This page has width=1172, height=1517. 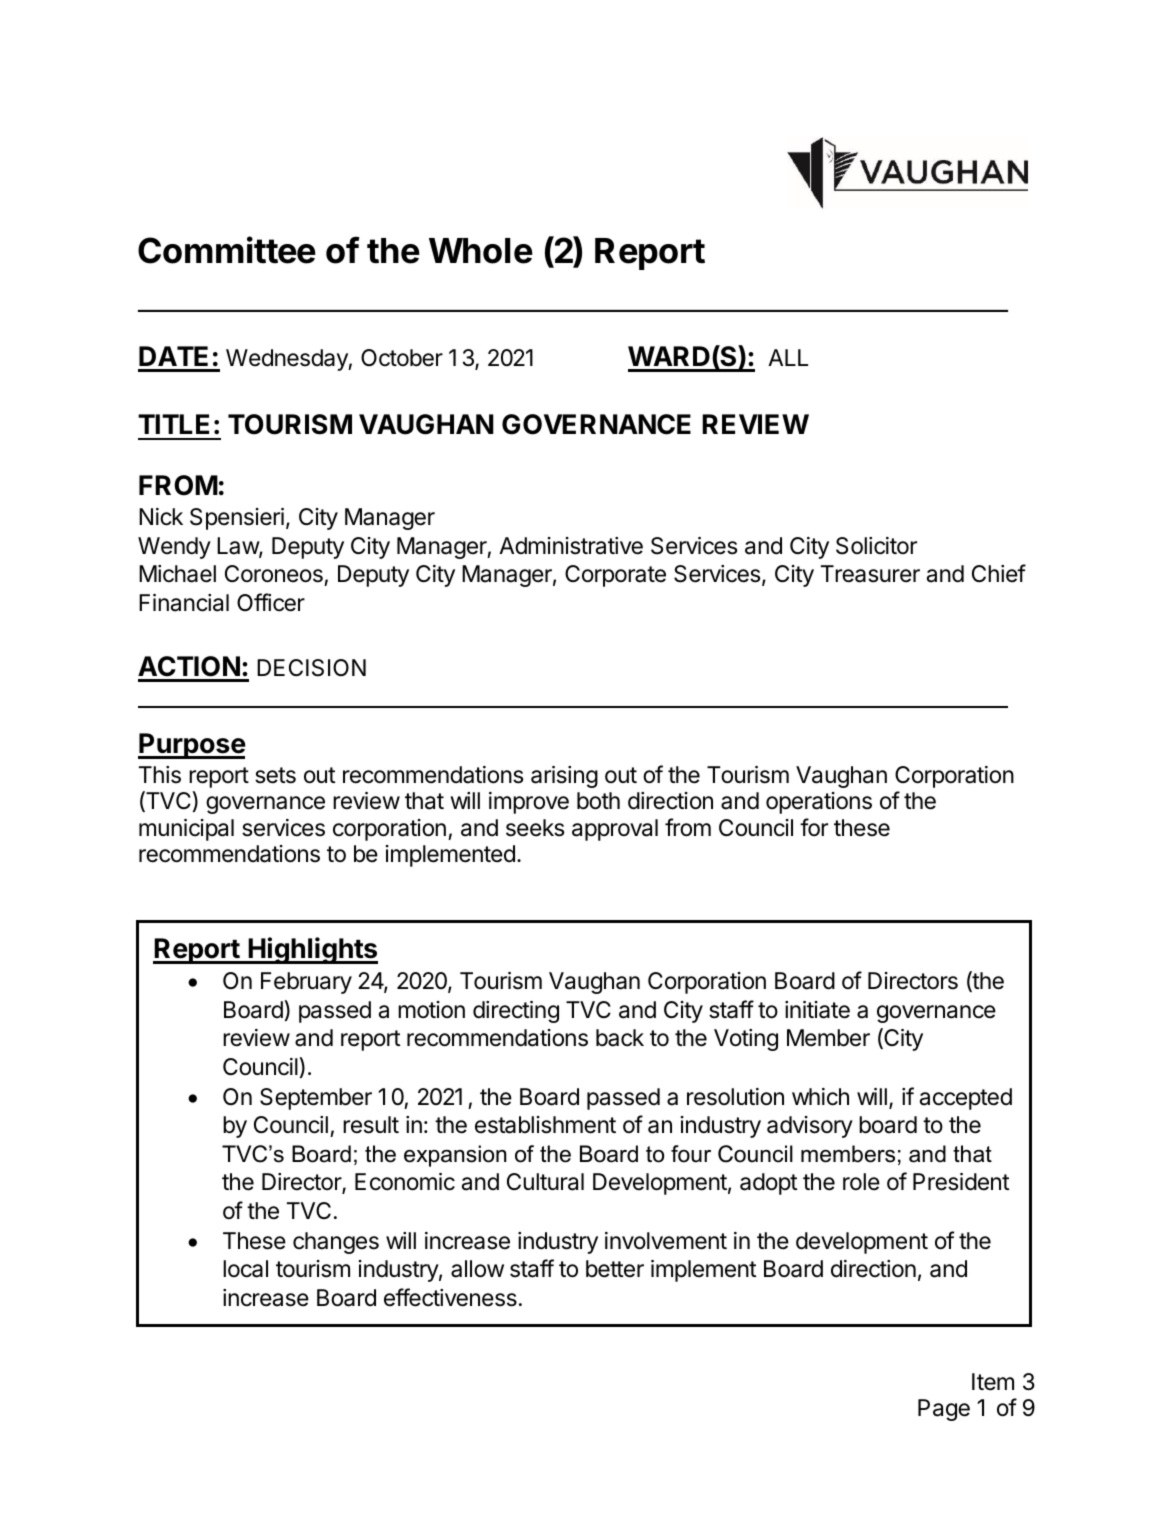 I want to click on Committee, so click(x=227, y=250).
